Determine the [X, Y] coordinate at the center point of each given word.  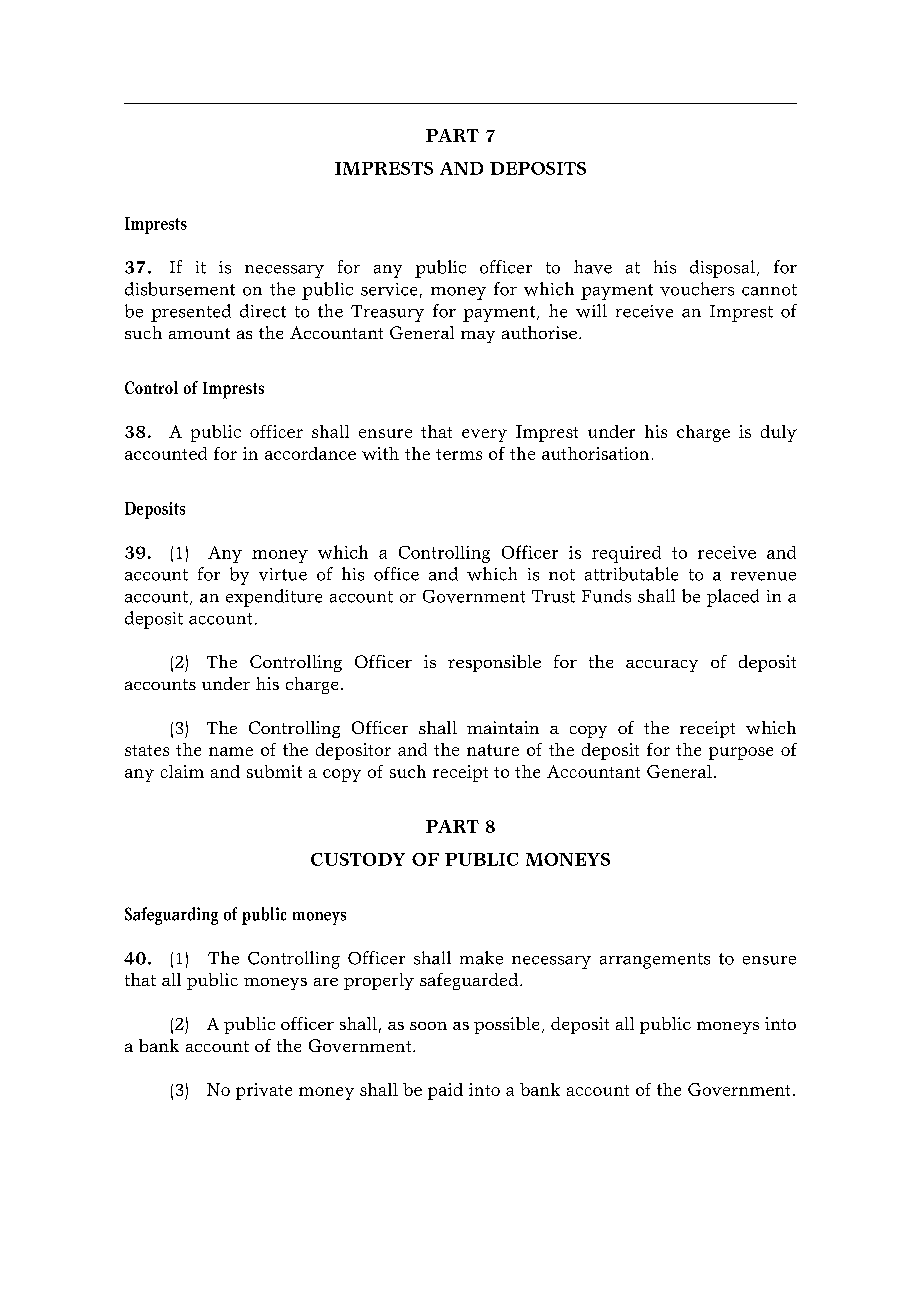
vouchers [697, 289]
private [264, 1091]
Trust [553, 596]
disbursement [180, 289]
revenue [763, 576]
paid [445, 1091]
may [478, 337]
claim [182, 771]
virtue [283, 574]
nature [493, 750]
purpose [741, 753]
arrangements [655, 961]
